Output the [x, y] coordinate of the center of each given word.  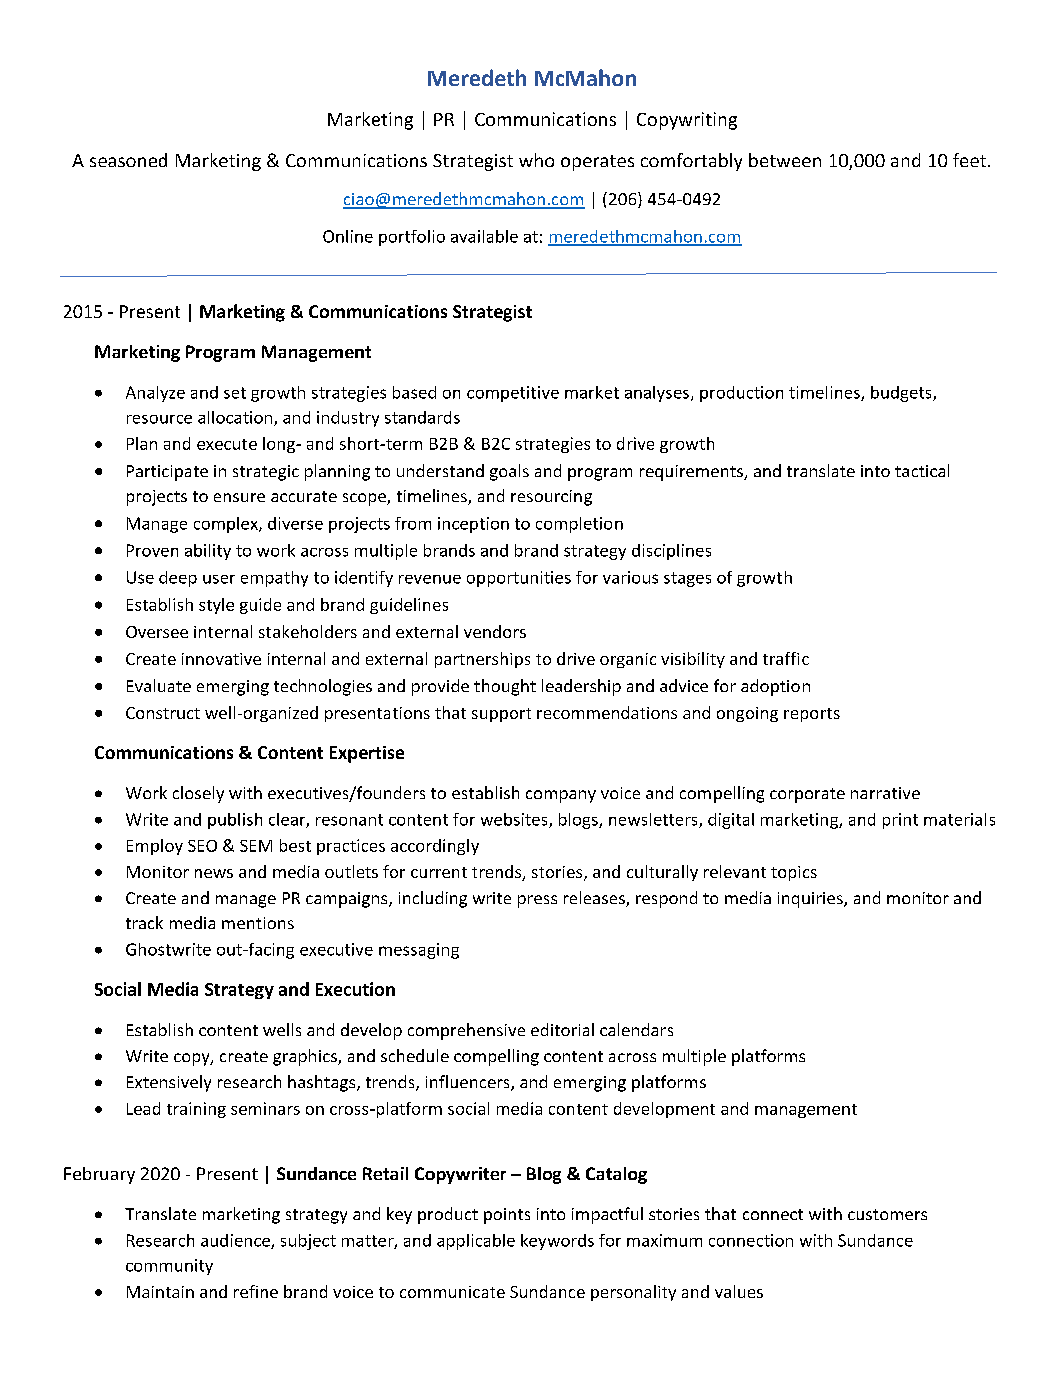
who [536, 160]
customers [887, 1214]
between [785, 160]
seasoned [128, 160]
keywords [557, 1242]
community [169, 1267]
